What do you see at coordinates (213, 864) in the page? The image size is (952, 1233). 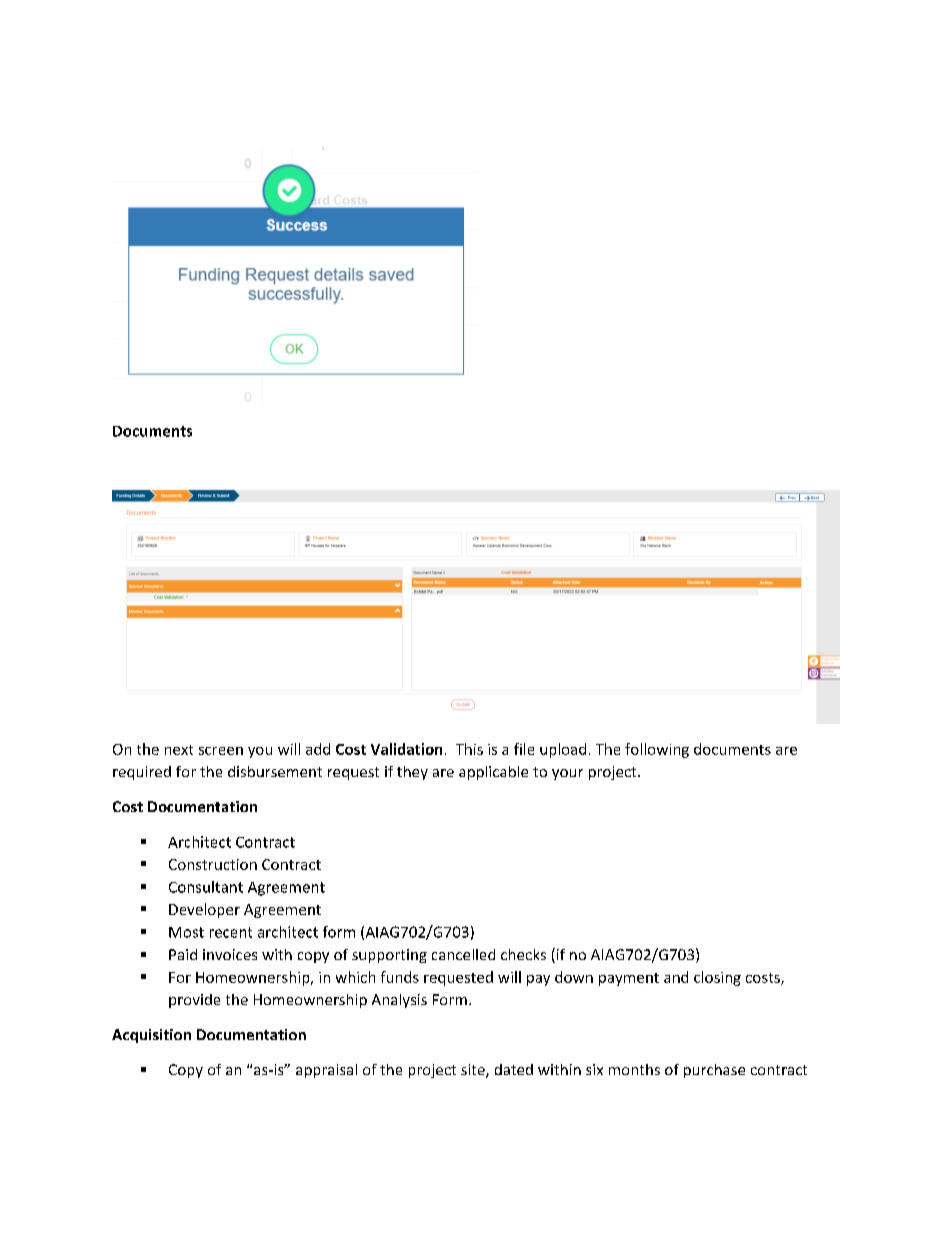 I see `Construction` at bounding box center [213, 864].
